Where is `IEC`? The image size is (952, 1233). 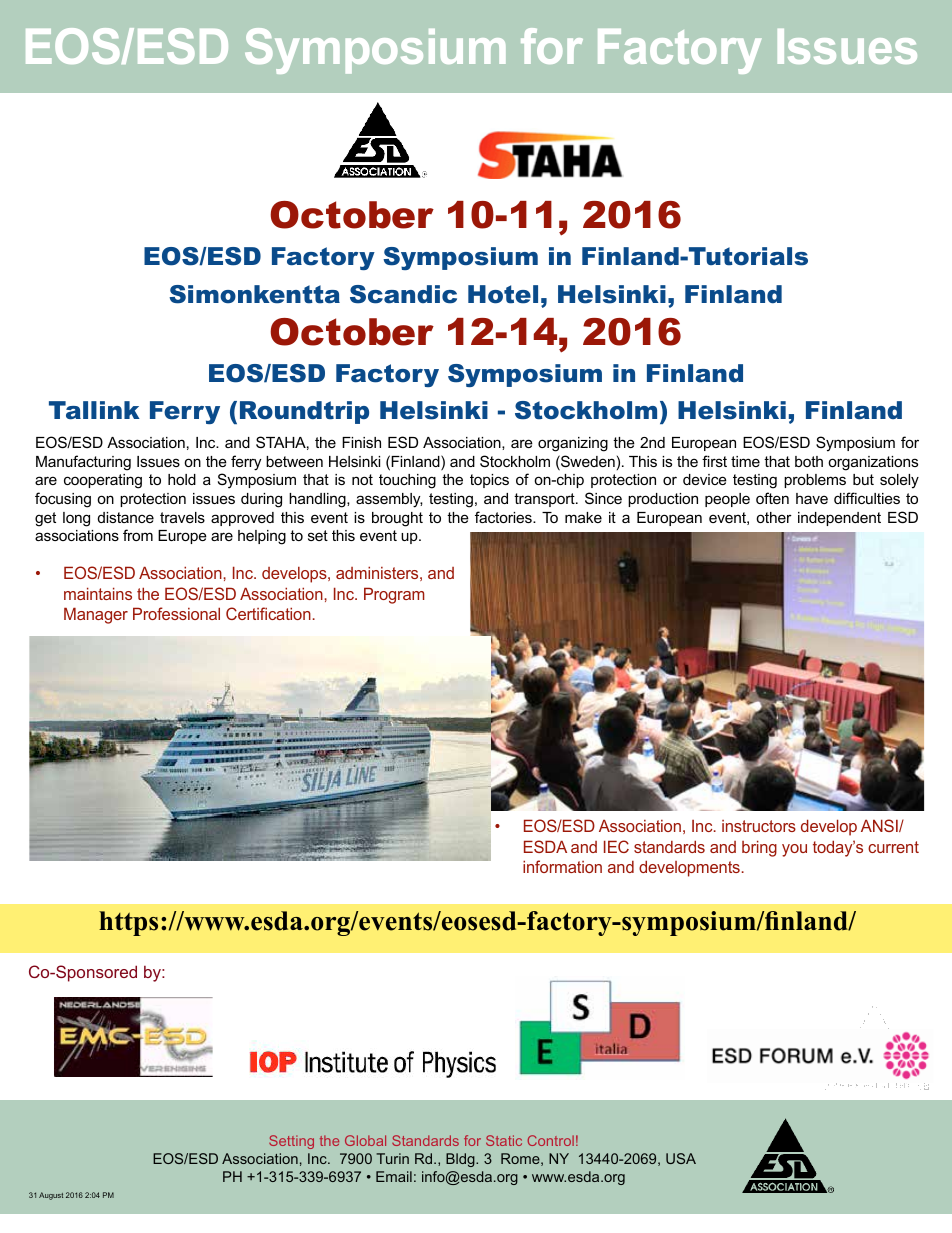
IEC is located at coordinates (616, 846).
